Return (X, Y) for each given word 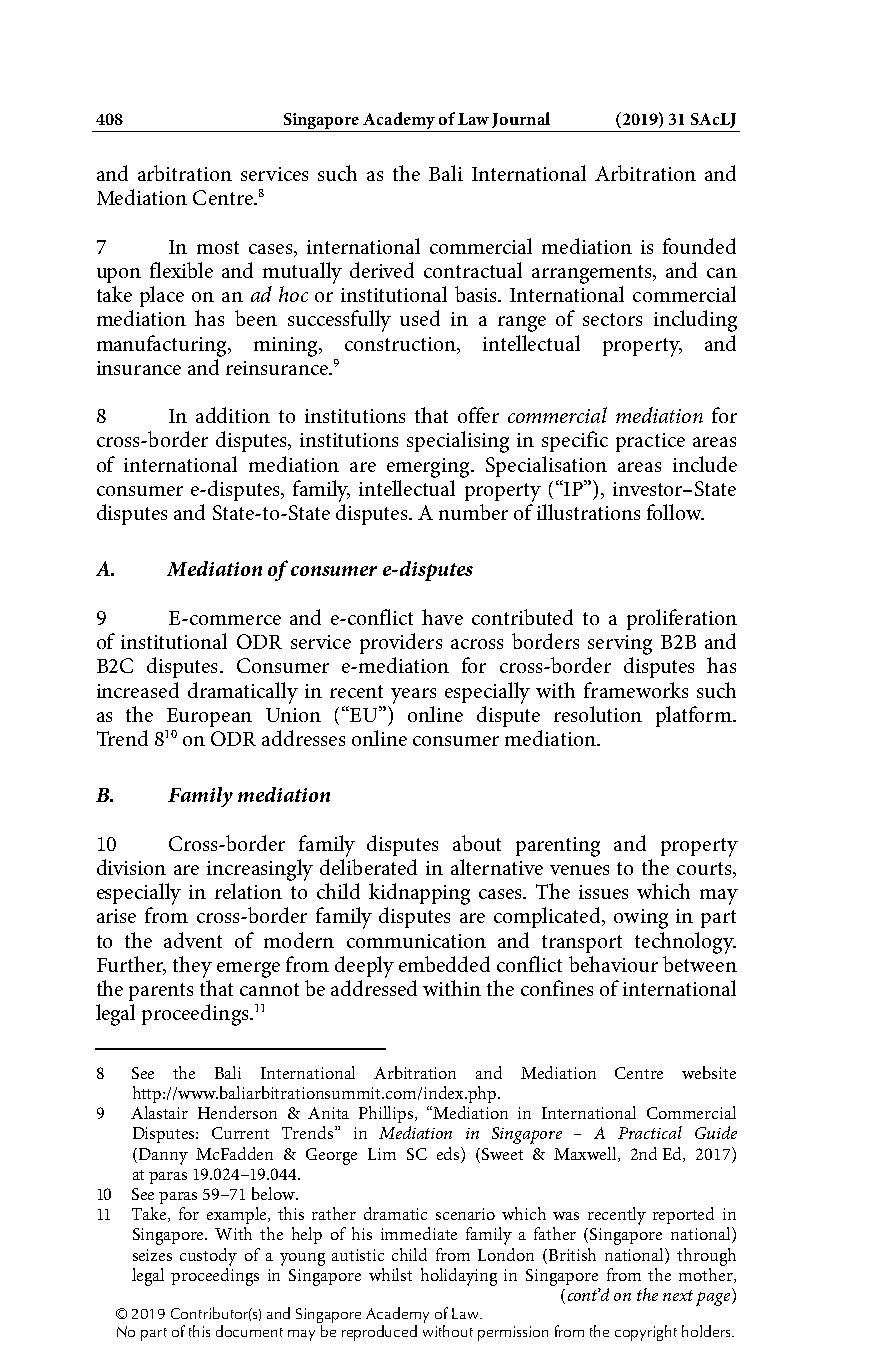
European (209, 717)
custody (208, 1257)
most (218, 247)
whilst (390, 1274)
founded (699, 246)
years (413, 696)
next (678, 1295)
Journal (521, 120)
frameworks (636, 690)
